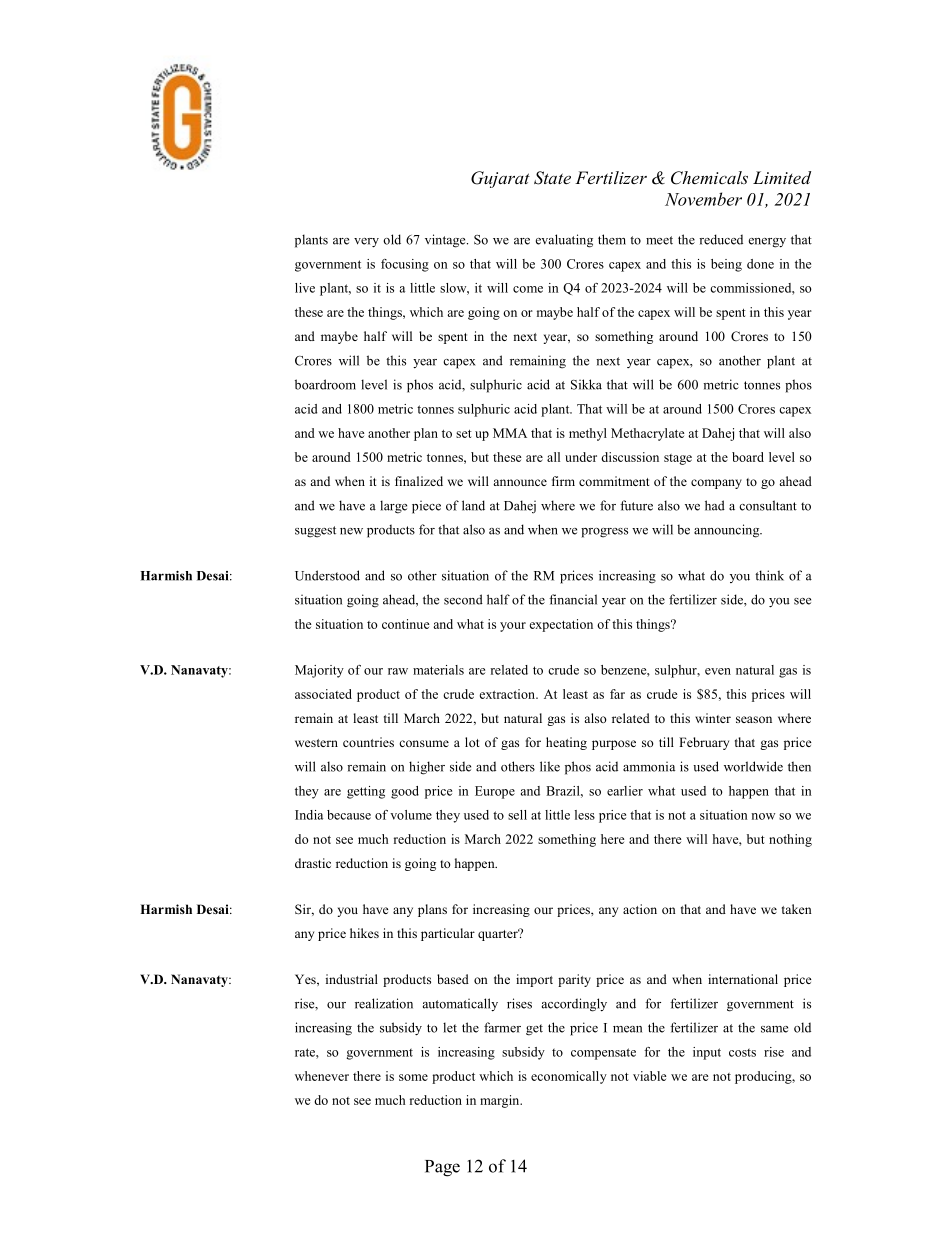  I want to click on firm, so click(563, 481).
